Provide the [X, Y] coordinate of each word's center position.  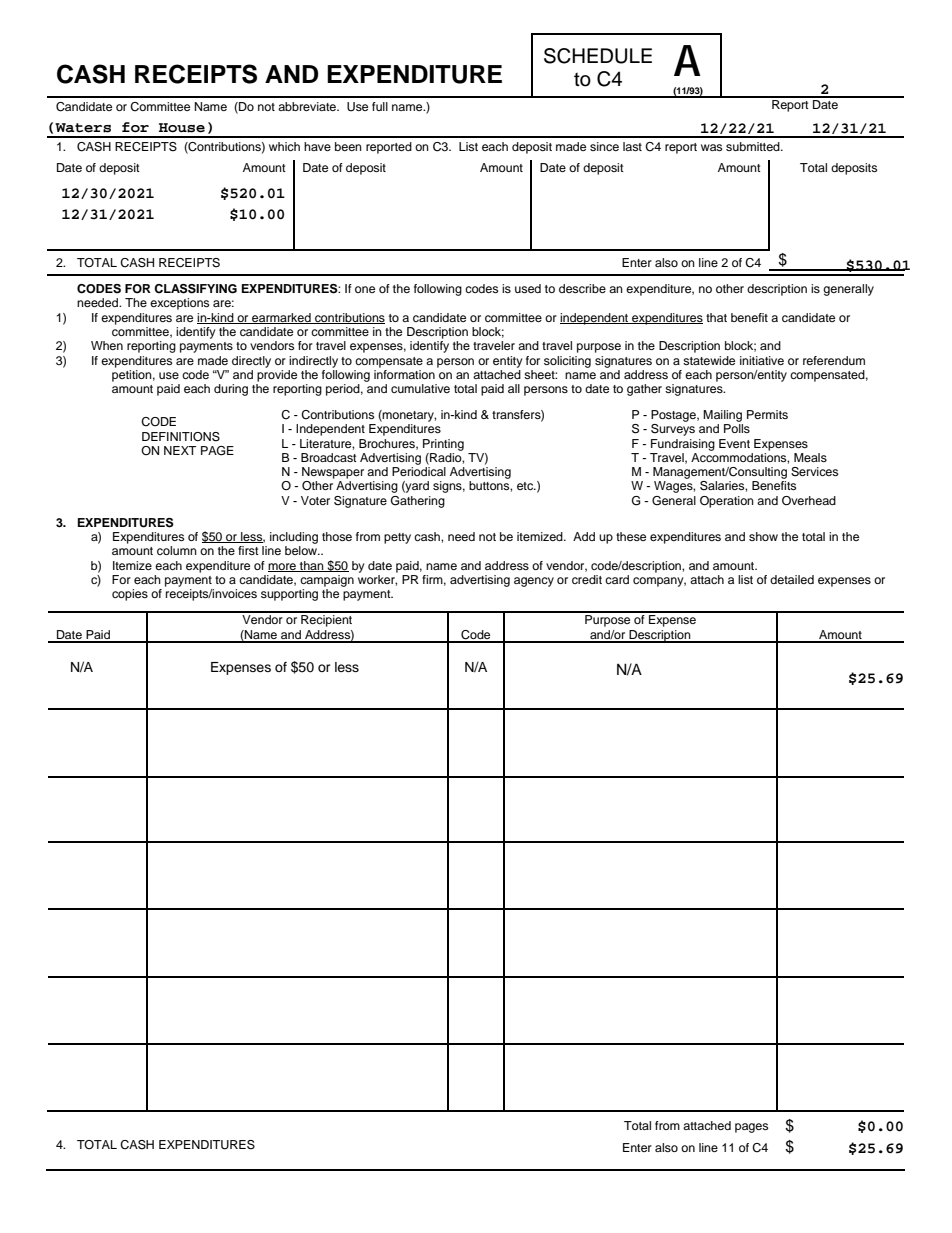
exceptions [179, 304]
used [528, 288]
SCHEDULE [598, 56]
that [716, 317]
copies [130, 595]
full [380, 106]
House [182, 128]
